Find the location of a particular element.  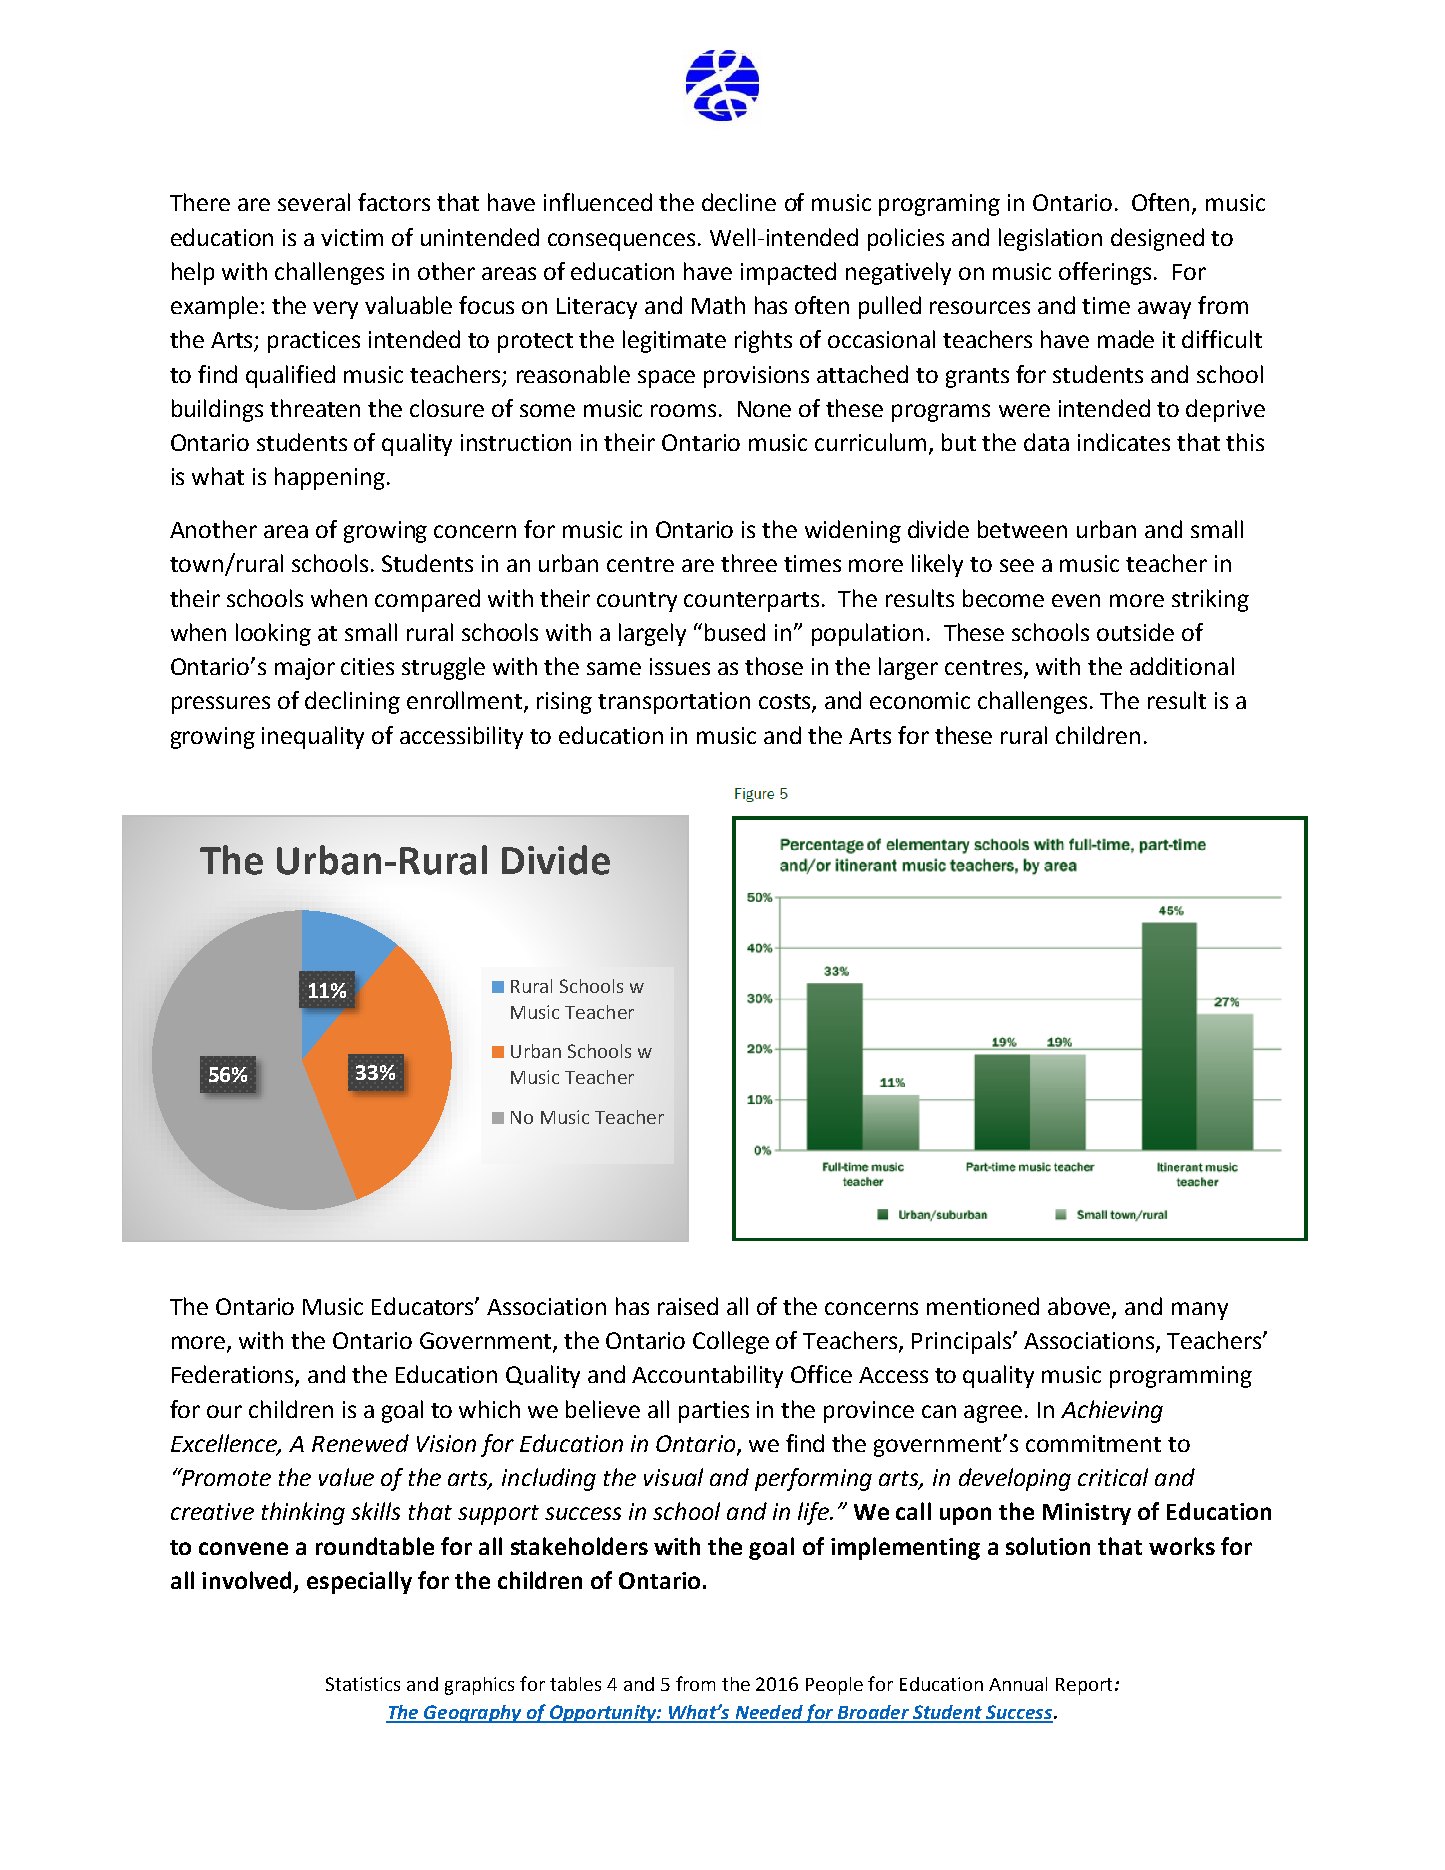

decline is located at coordinates (739, 202).
